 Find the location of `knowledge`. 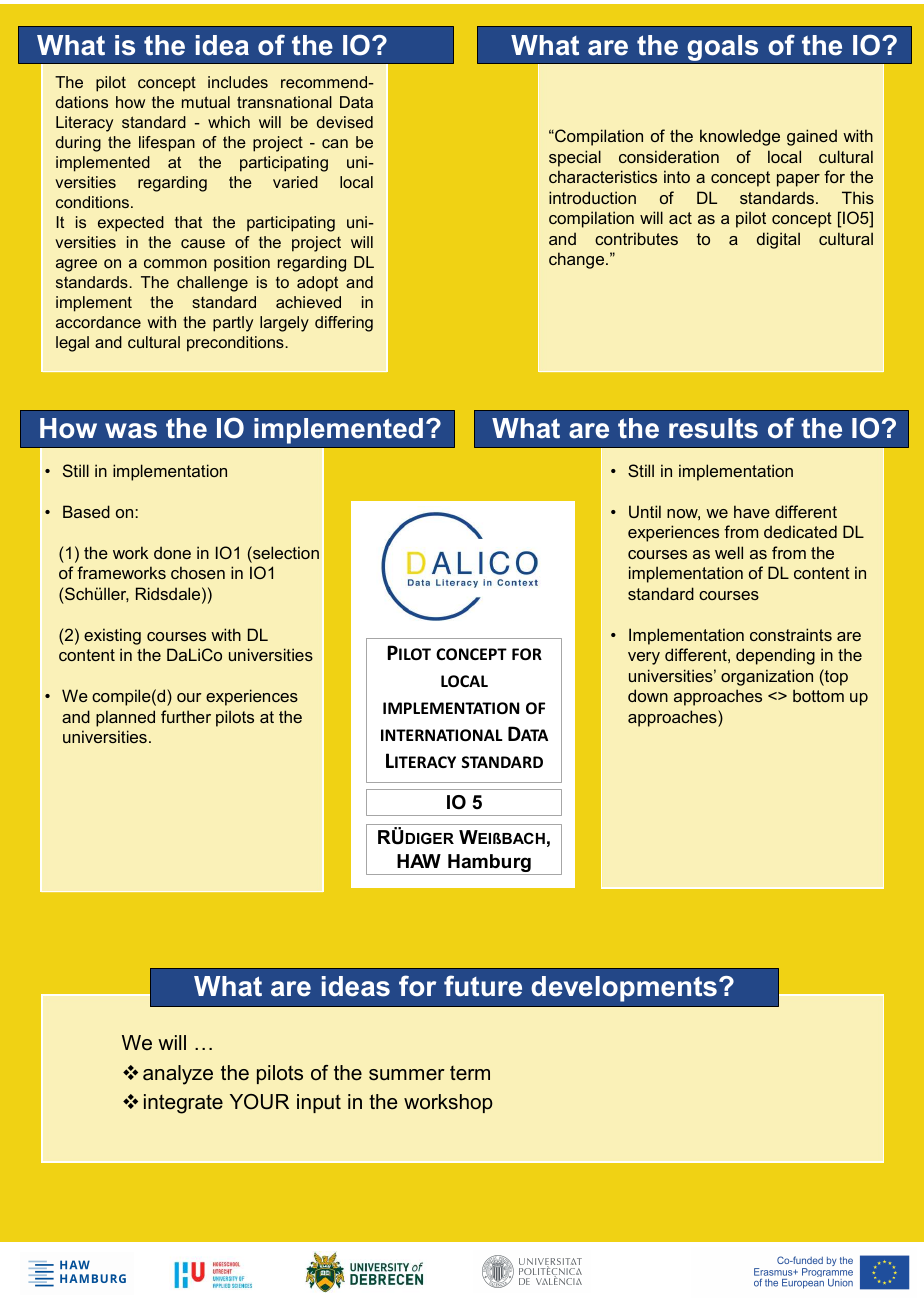

knowledge is located at coordinates (740, 137).
